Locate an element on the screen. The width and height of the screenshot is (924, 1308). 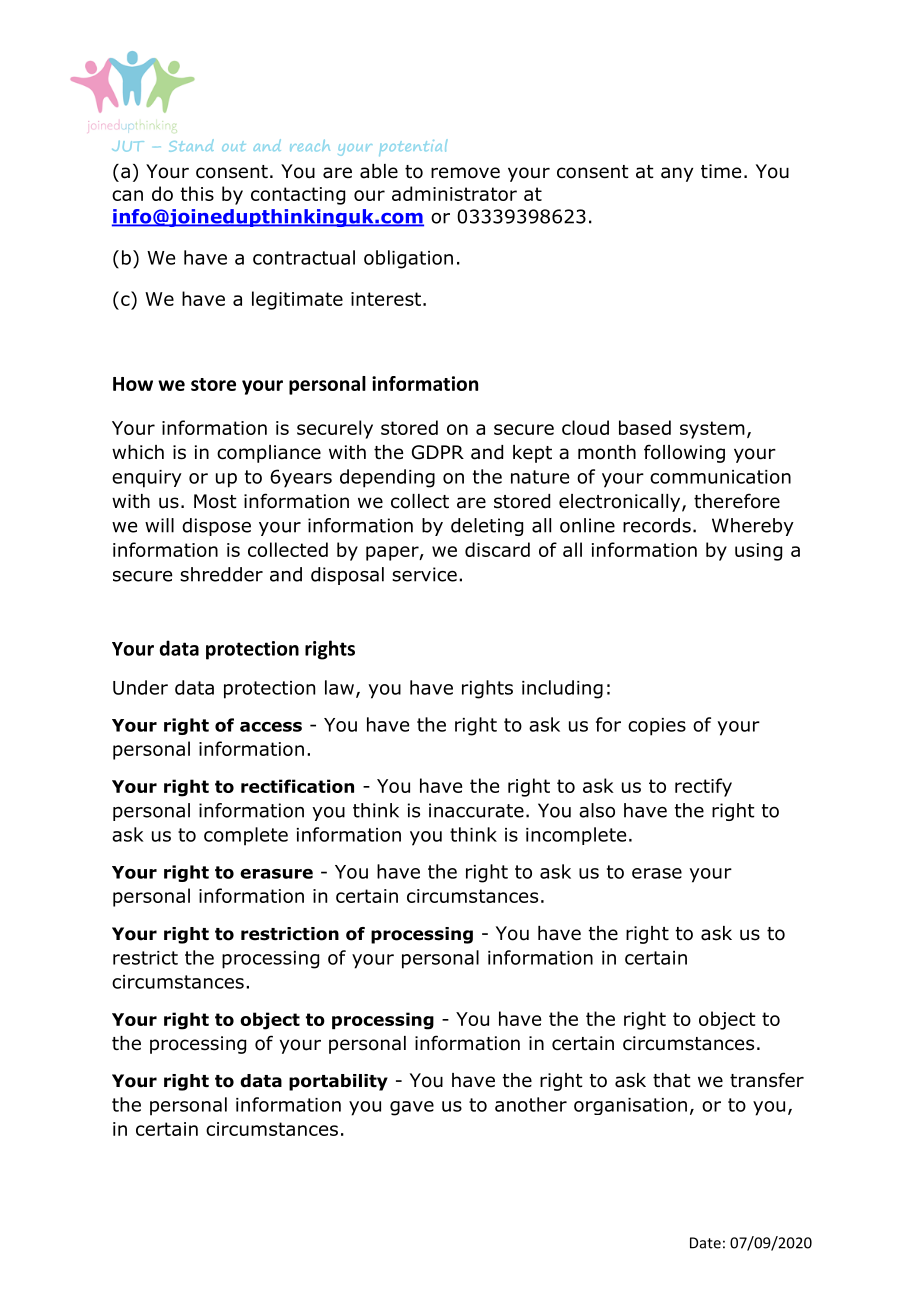
compliance is located at coordinates (269, 454).
